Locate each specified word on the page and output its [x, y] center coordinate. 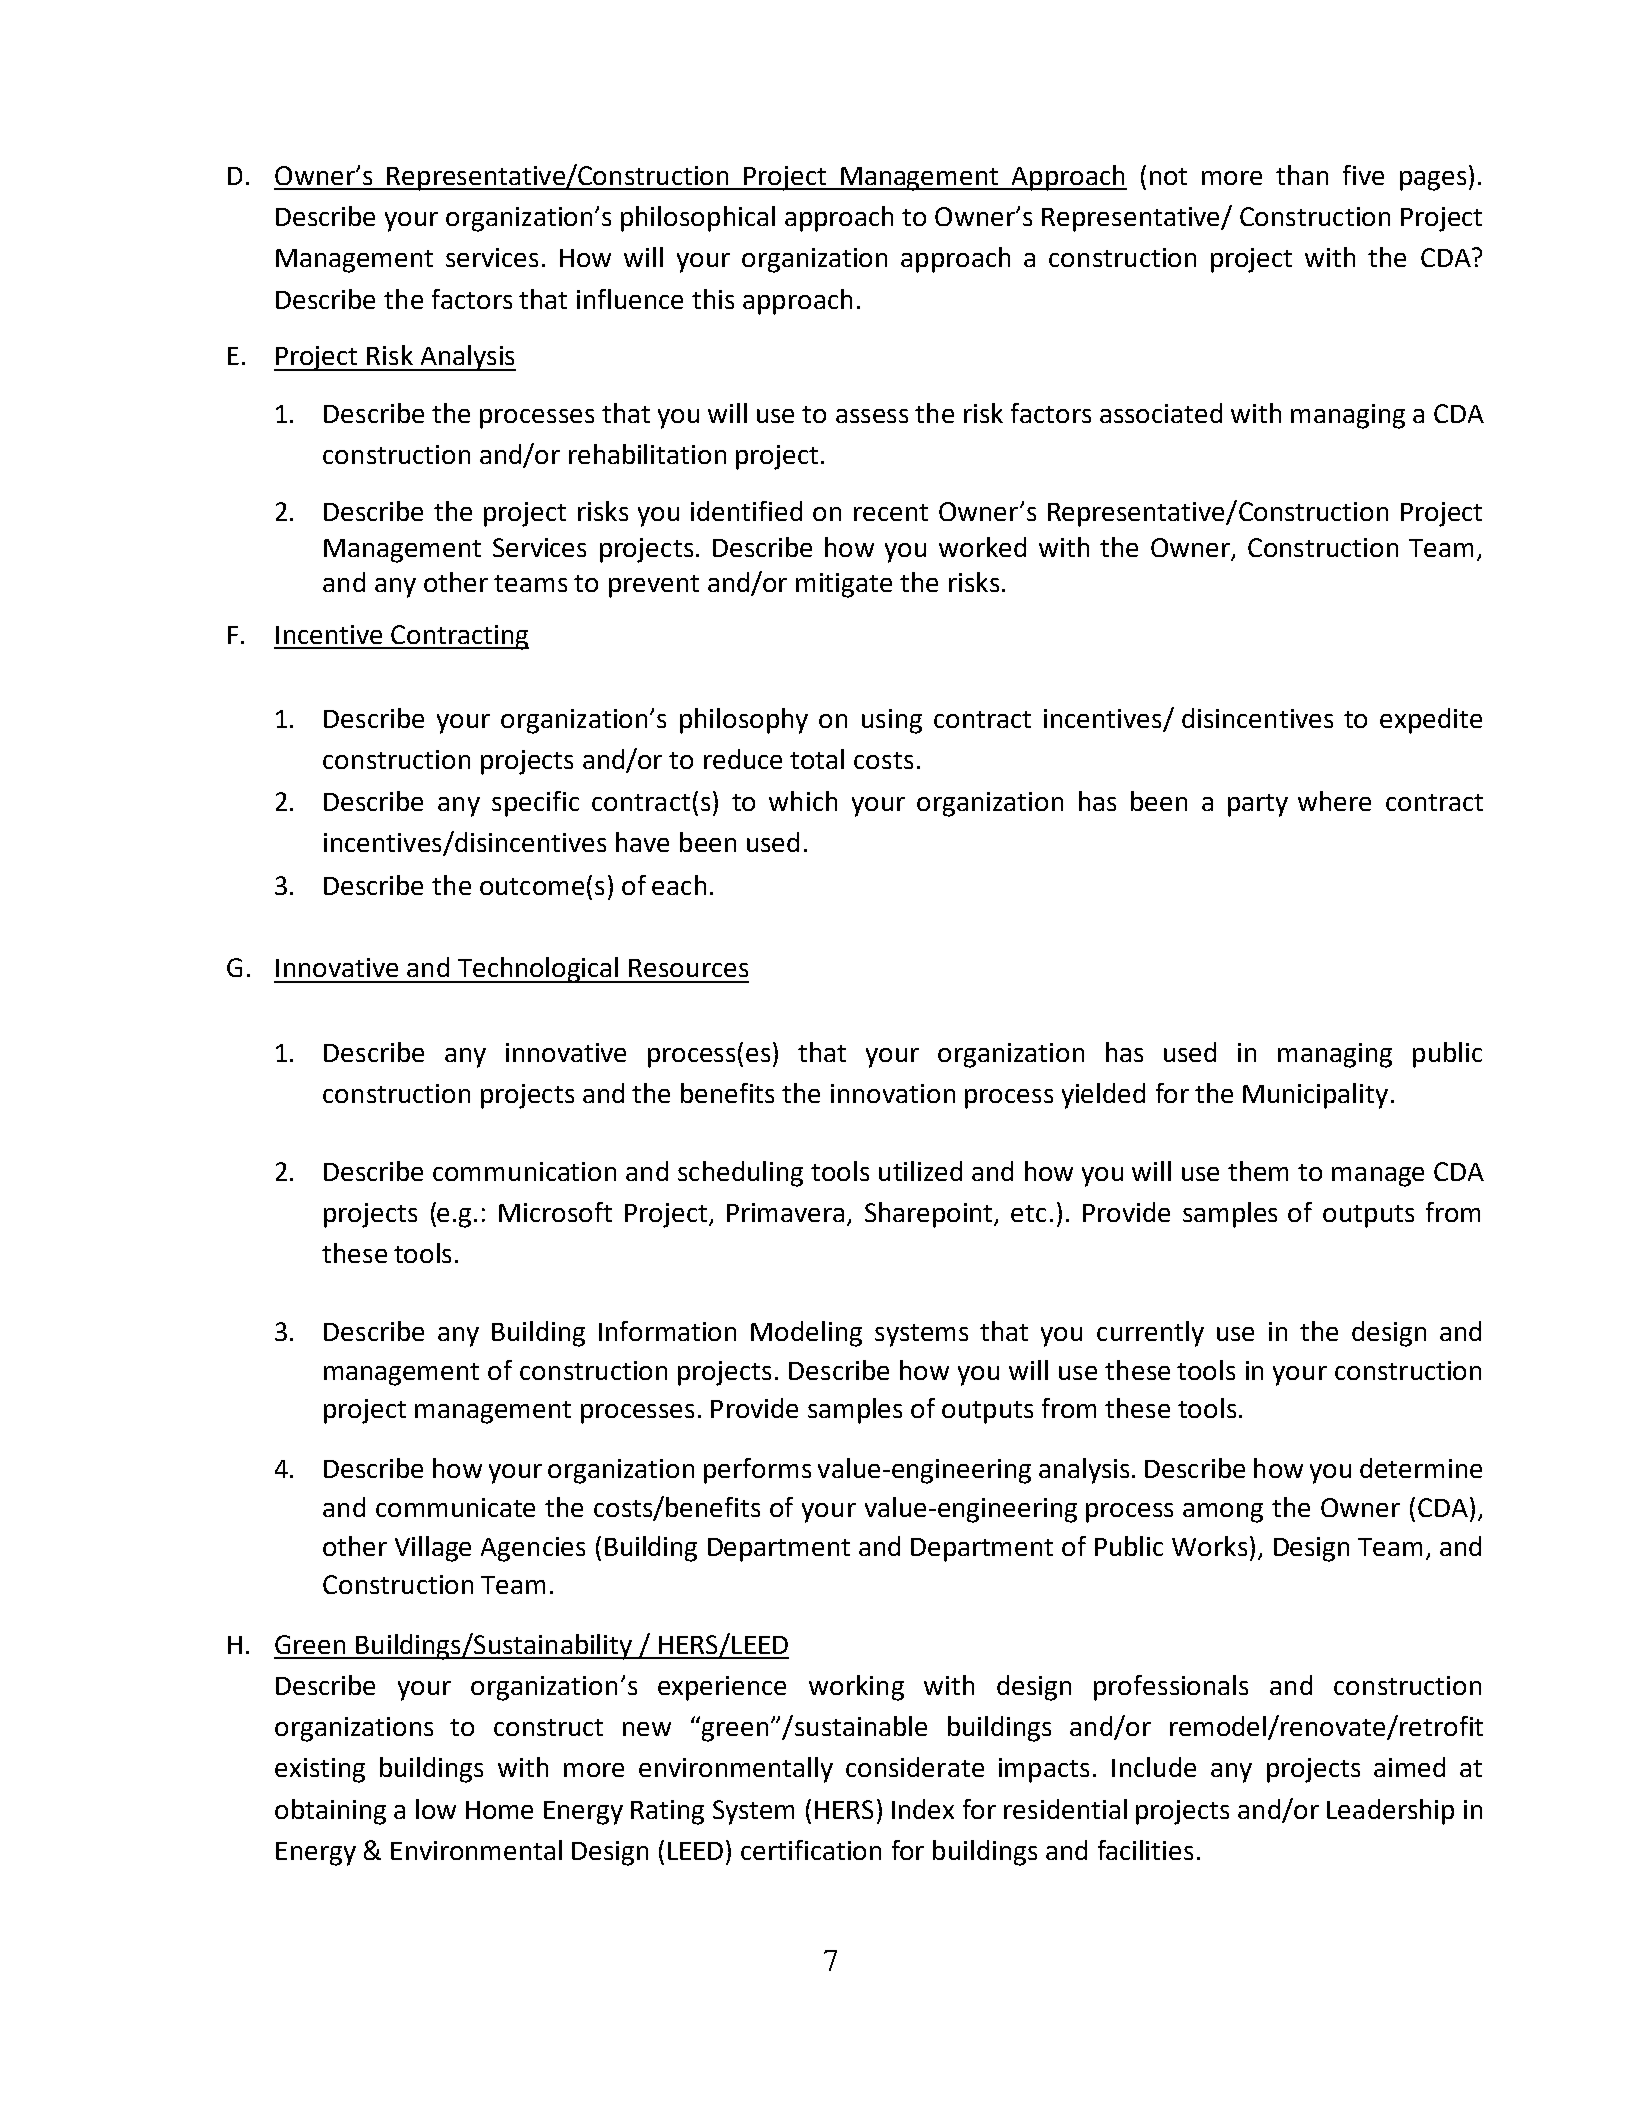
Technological [538, 970]
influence [630, 299]
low [436, 1809]
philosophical [698, 219]
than [1302, 175]
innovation [893, 1093]
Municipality [1315, 1096]
